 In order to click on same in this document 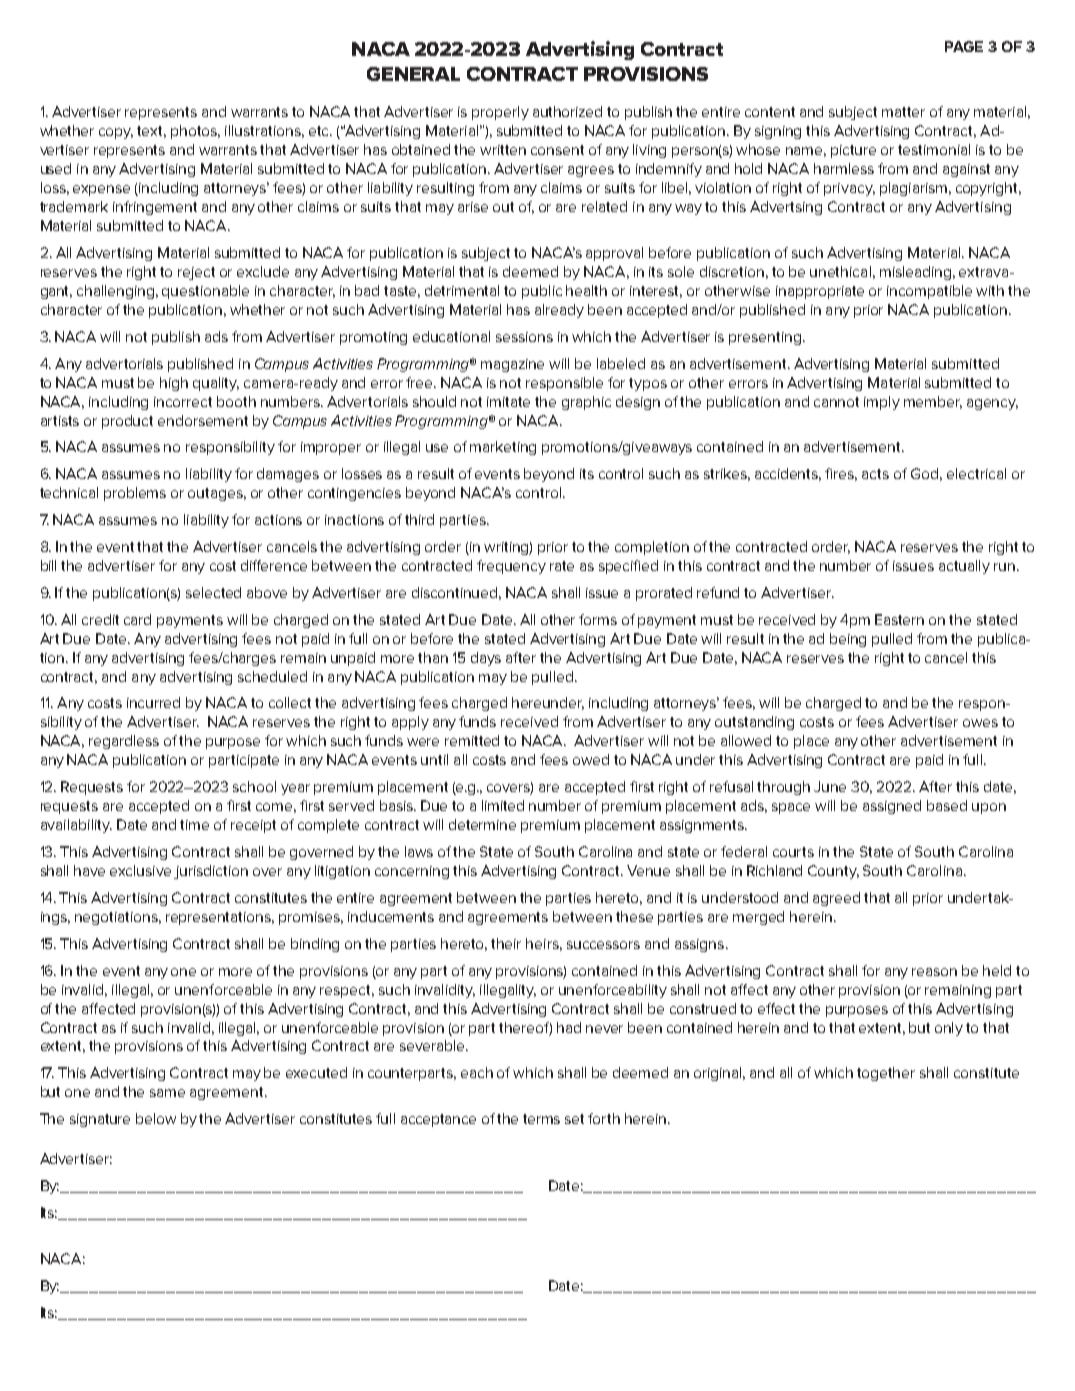, I will do `click(167, 1093)`.
